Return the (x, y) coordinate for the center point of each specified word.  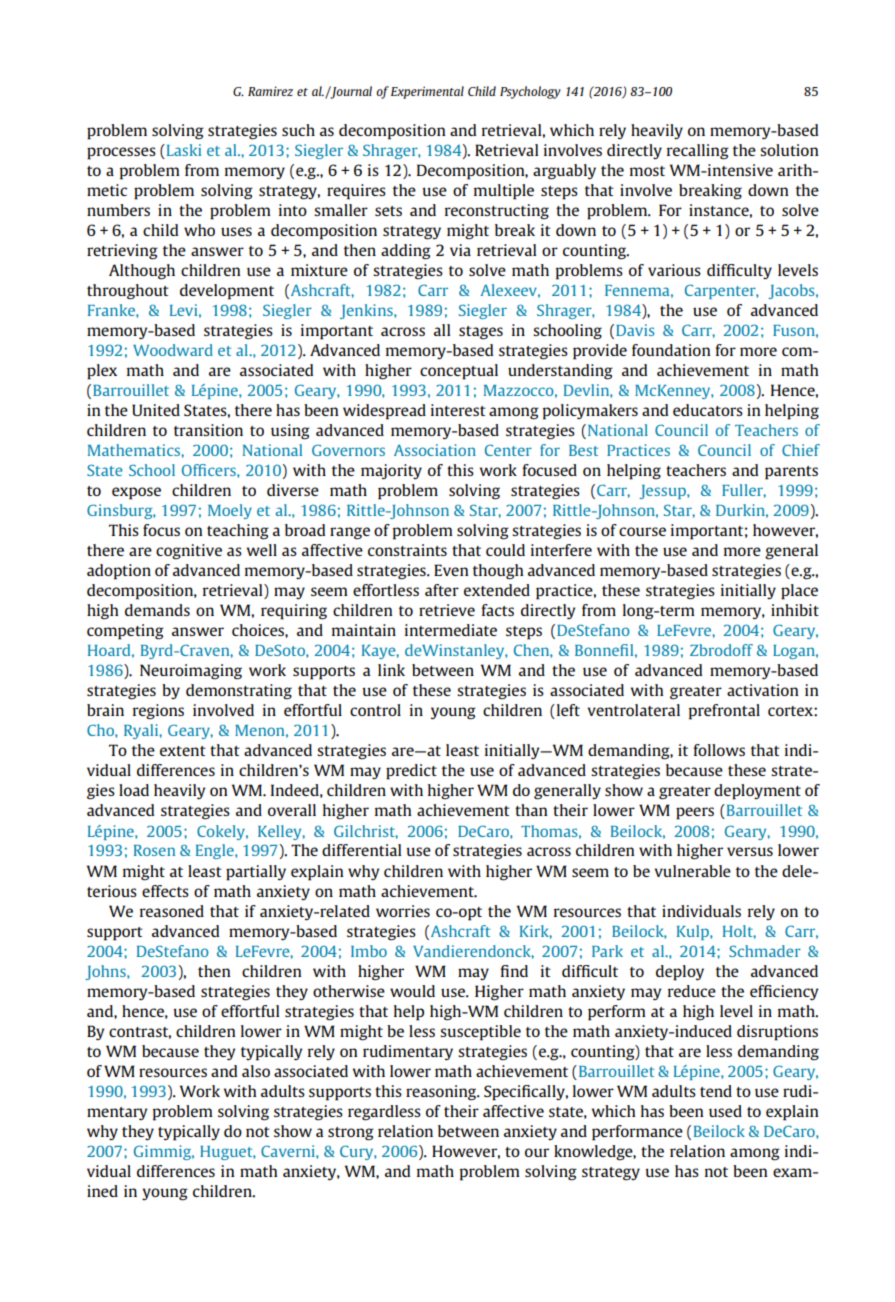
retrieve (447, 610)
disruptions (777, 1033)
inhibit (795, 610)
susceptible (480, 1033)
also (256, 1071)
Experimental (427, 92)
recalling (698, 152)
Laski (182, 150)
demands (157, 610)
